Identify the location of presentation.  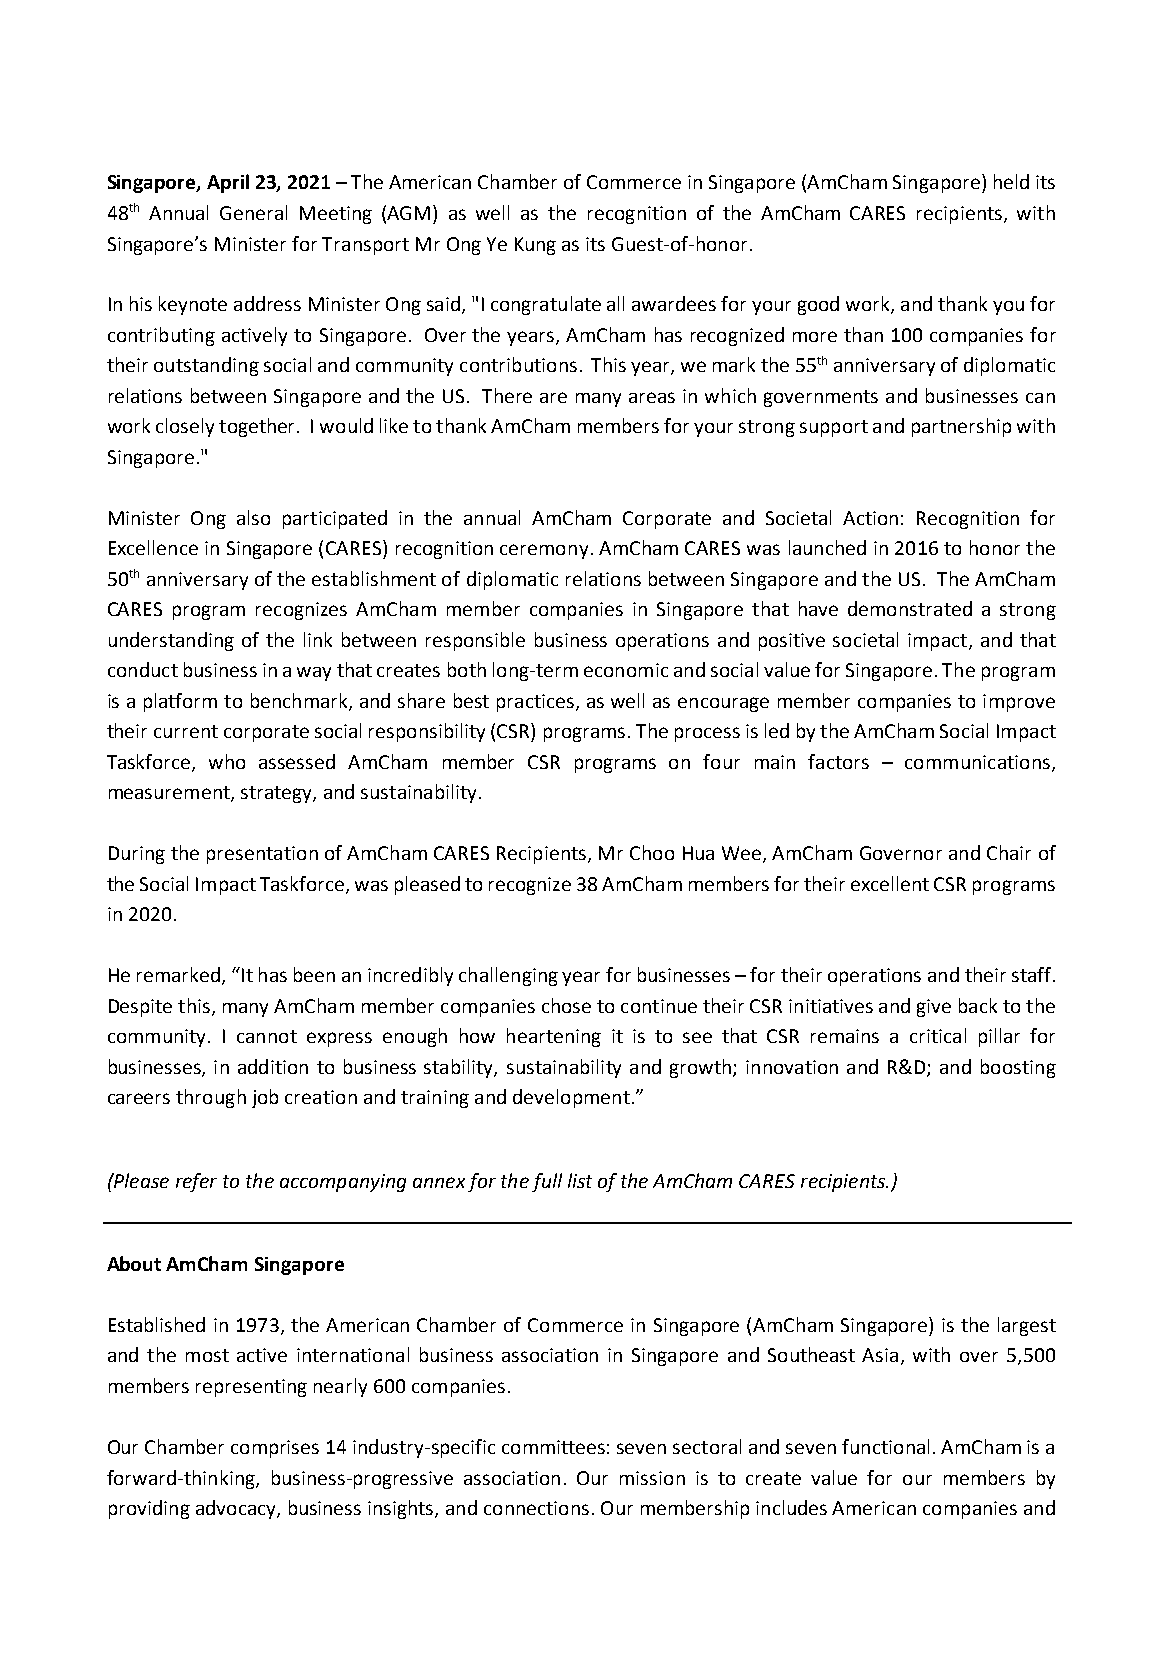
(262, 855).
